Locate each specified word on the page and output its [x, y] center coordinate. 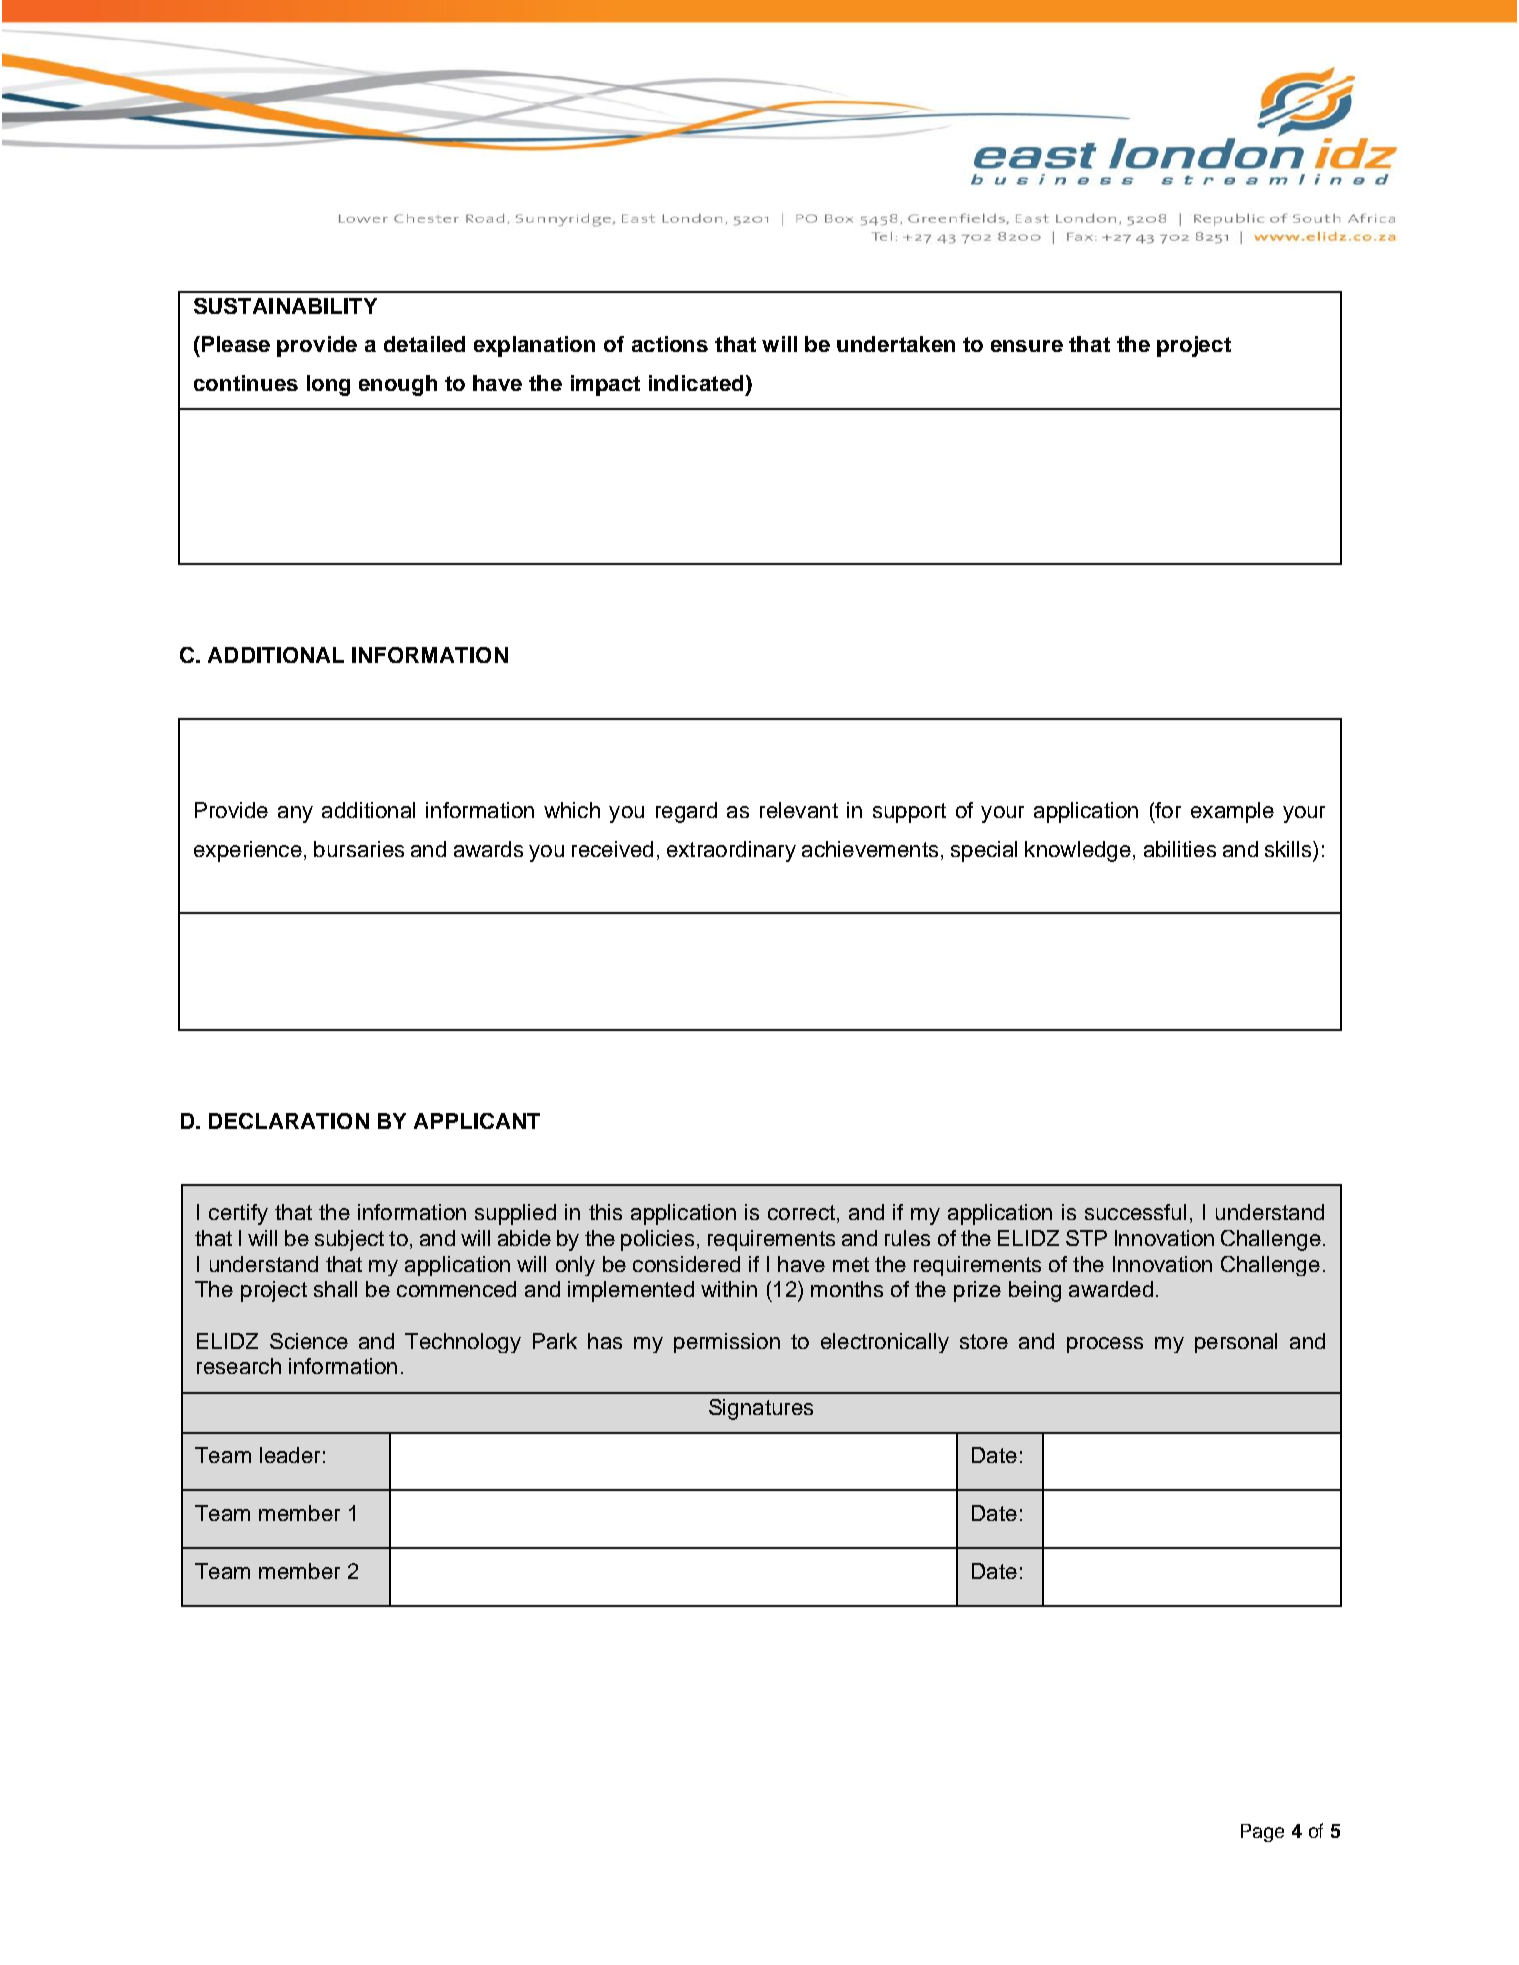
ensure [1027, 346]
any [295, 814]
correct [801, 1212]
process [1105, 1345]
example [1232, 812]
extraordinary [731, 851]
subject [349, 1240]
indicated [696, 383]
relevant [799, 810]
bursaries [359, 849]
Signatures [761, 1409]
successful [1135, 1212]
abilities [1180, 849]
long [328, 385]
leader [290, 1455]
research [239, 1366]
